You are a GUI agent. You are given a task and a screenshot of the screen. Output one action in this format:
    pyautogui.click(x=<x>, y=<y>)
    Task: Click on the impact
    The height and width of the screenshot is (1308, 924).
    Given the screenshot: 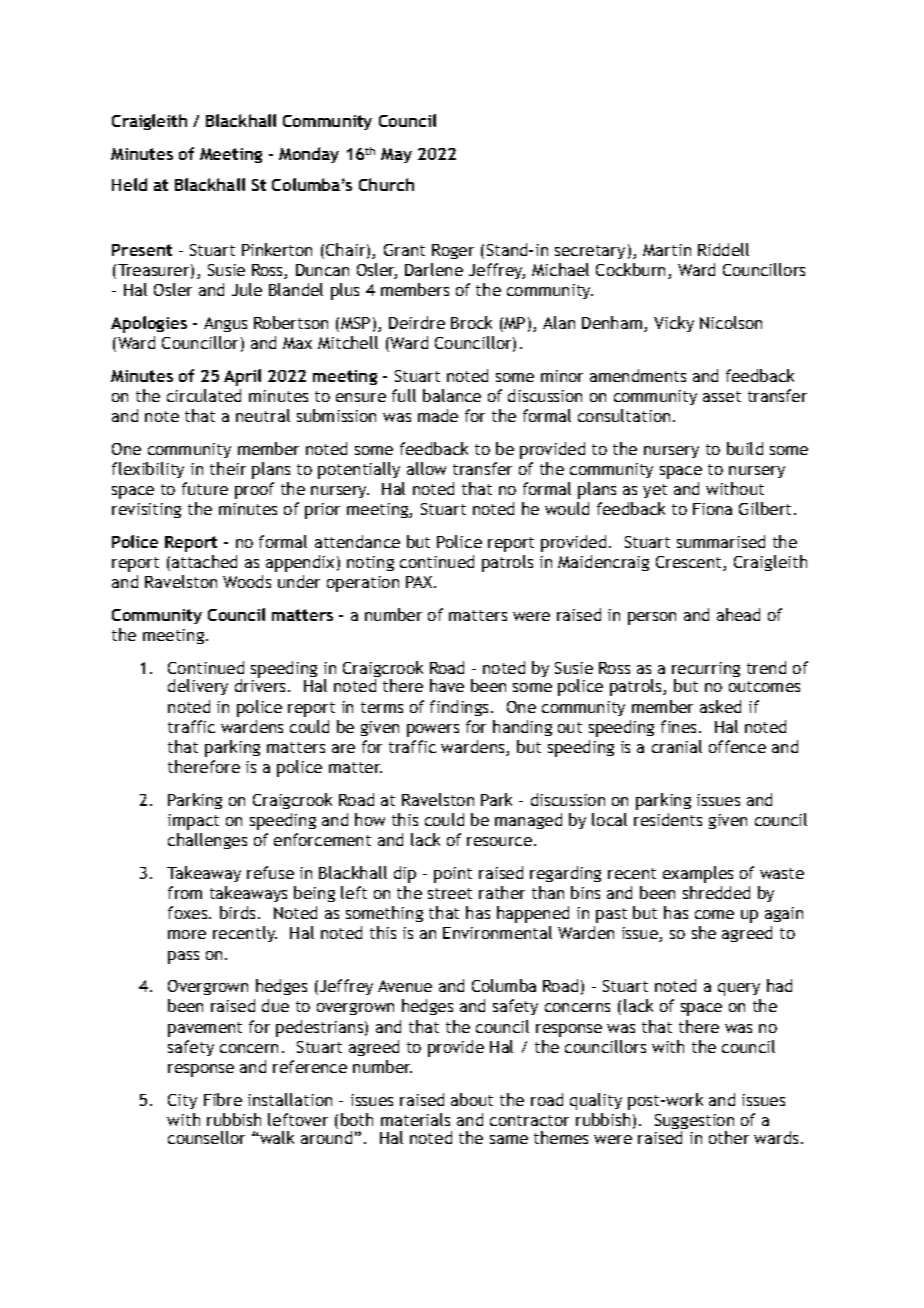 What is the action you would take?
    pyautogui.click(x=193, y=822)
